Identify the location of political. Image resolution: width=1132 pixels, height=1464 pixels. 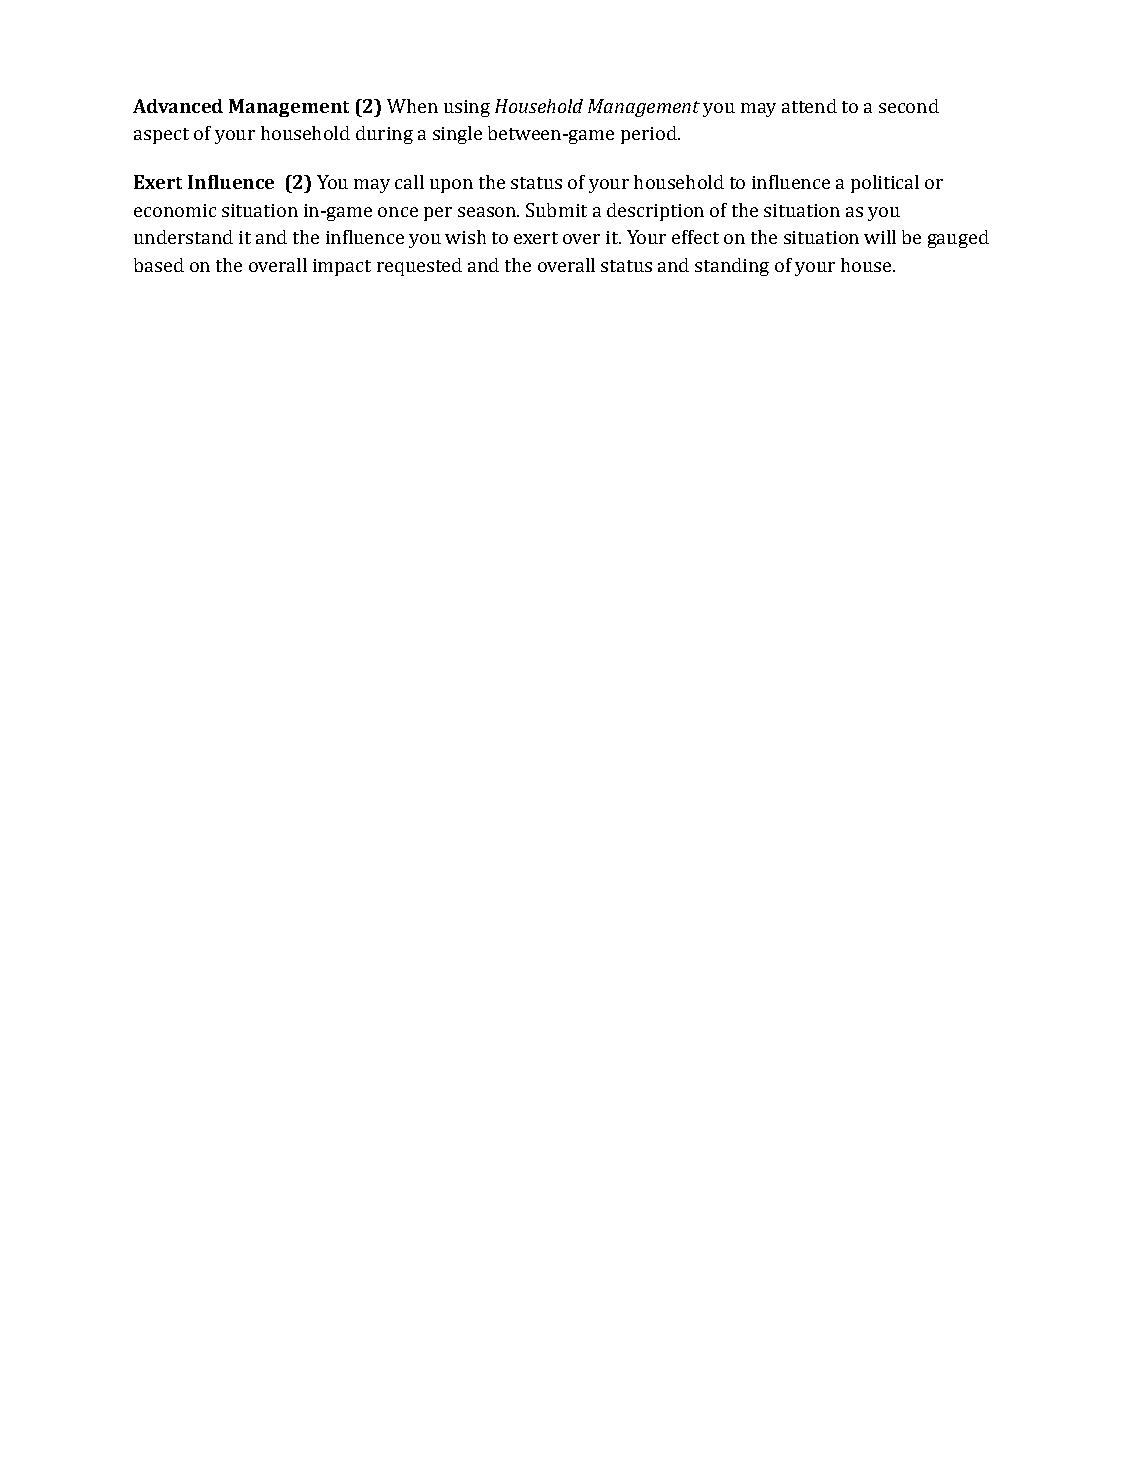
(885, 184).
